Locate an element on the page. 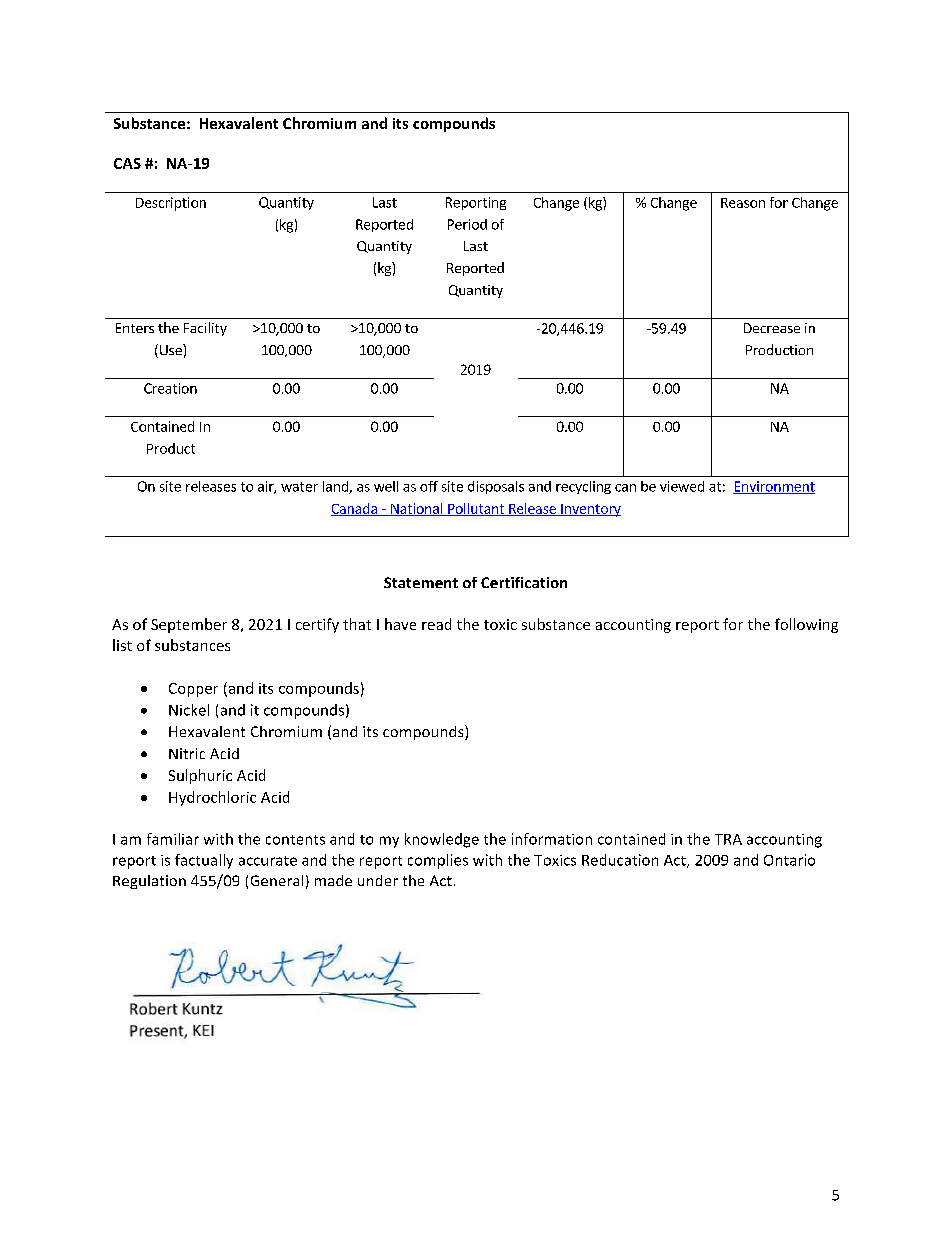 This document has height=1233, width=952. factually is located at coordinates (204, 861).
